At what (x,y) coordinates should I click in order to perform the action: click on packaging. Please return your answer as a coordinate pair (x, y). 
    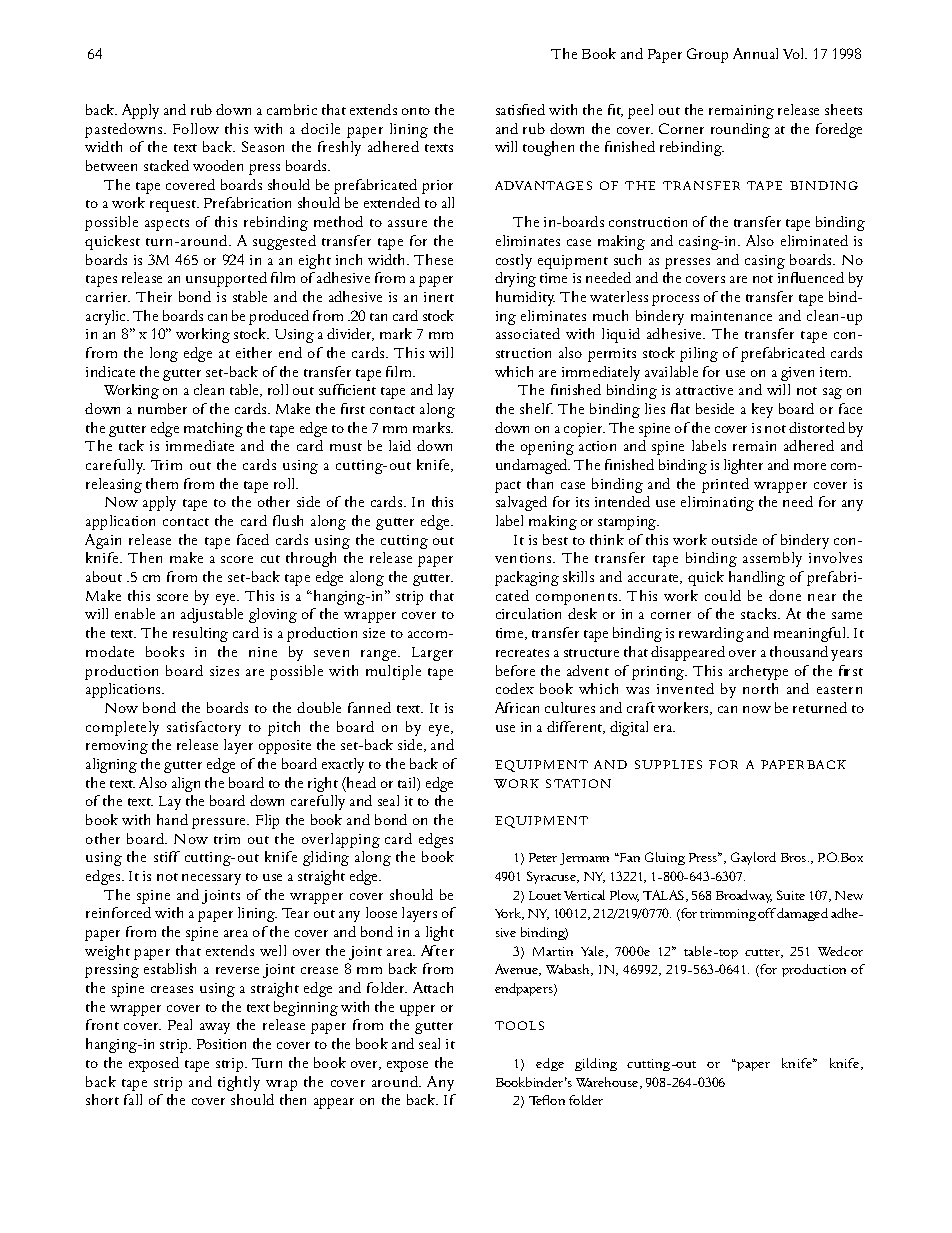
    Looking at the image, I should click on (527, 578).
